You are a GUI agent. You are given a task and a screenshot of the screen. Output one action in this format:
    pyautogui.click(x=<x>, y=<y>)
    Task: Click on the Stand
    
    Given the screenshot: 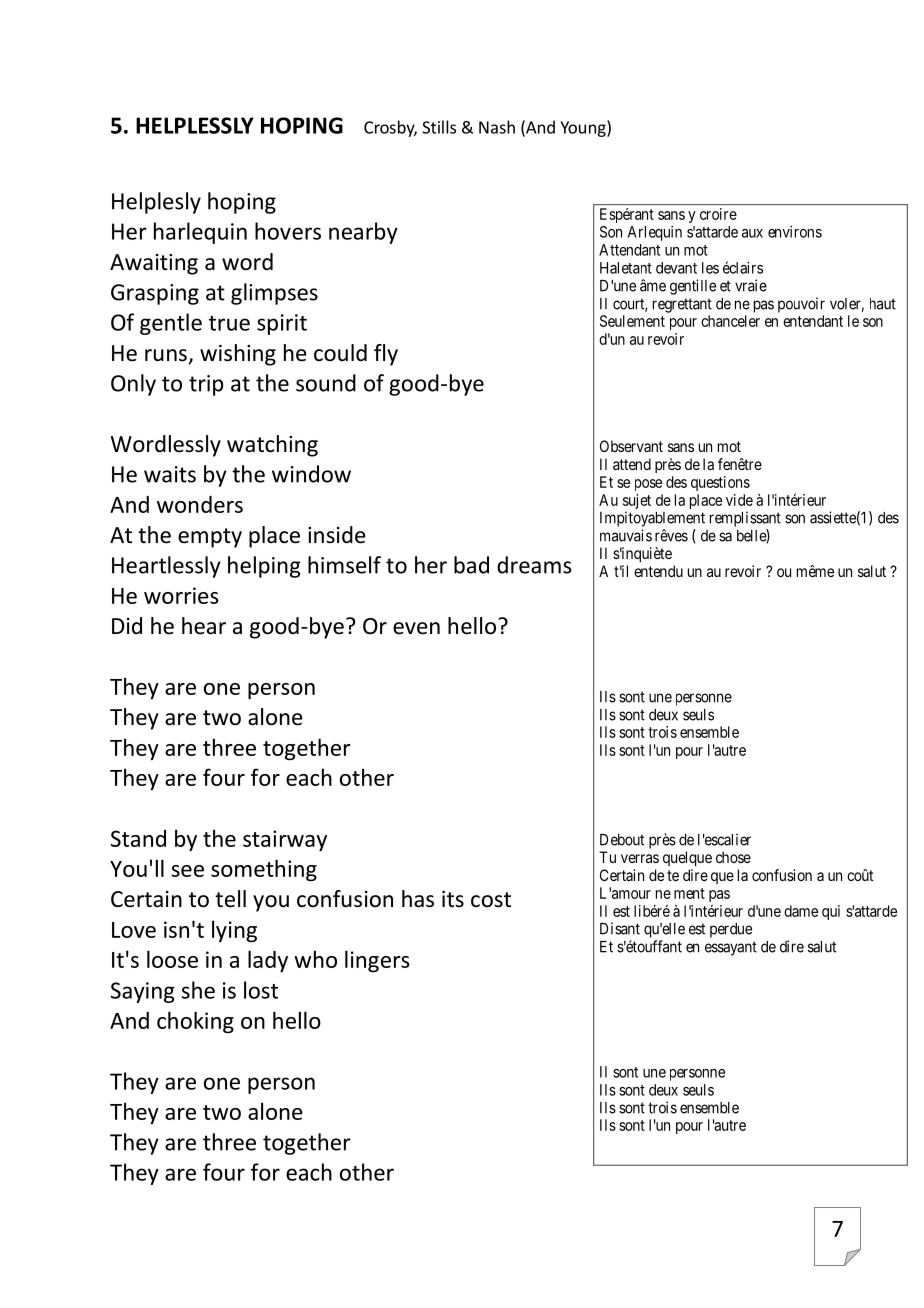 What is the action you would take?
    pyautogui.click(x=138, y=838)
